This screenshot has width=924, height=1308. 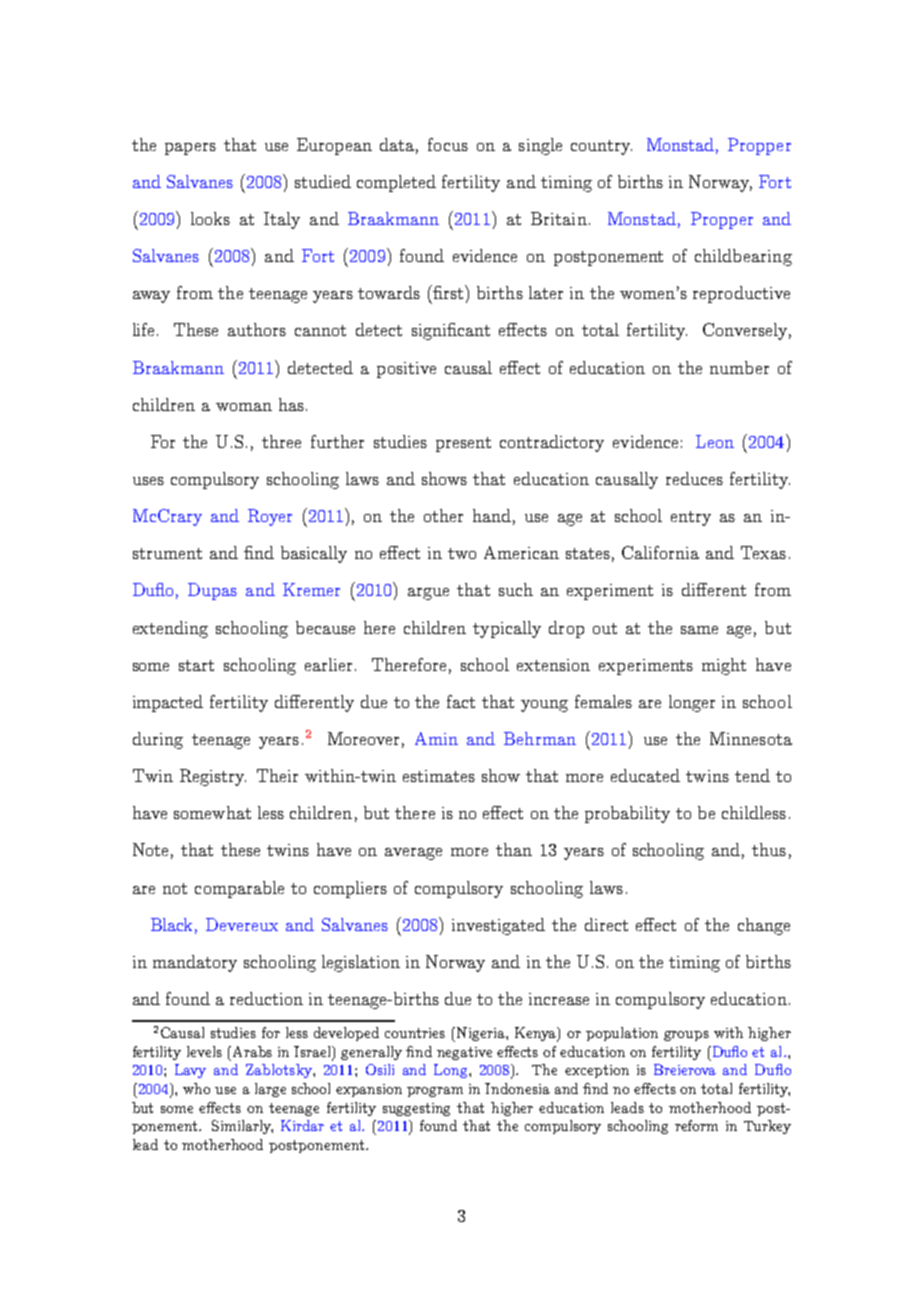 What do you see at coordinates (715, 441) in the screenshot?
I see `Leon` at bounding box center [715, 441].
